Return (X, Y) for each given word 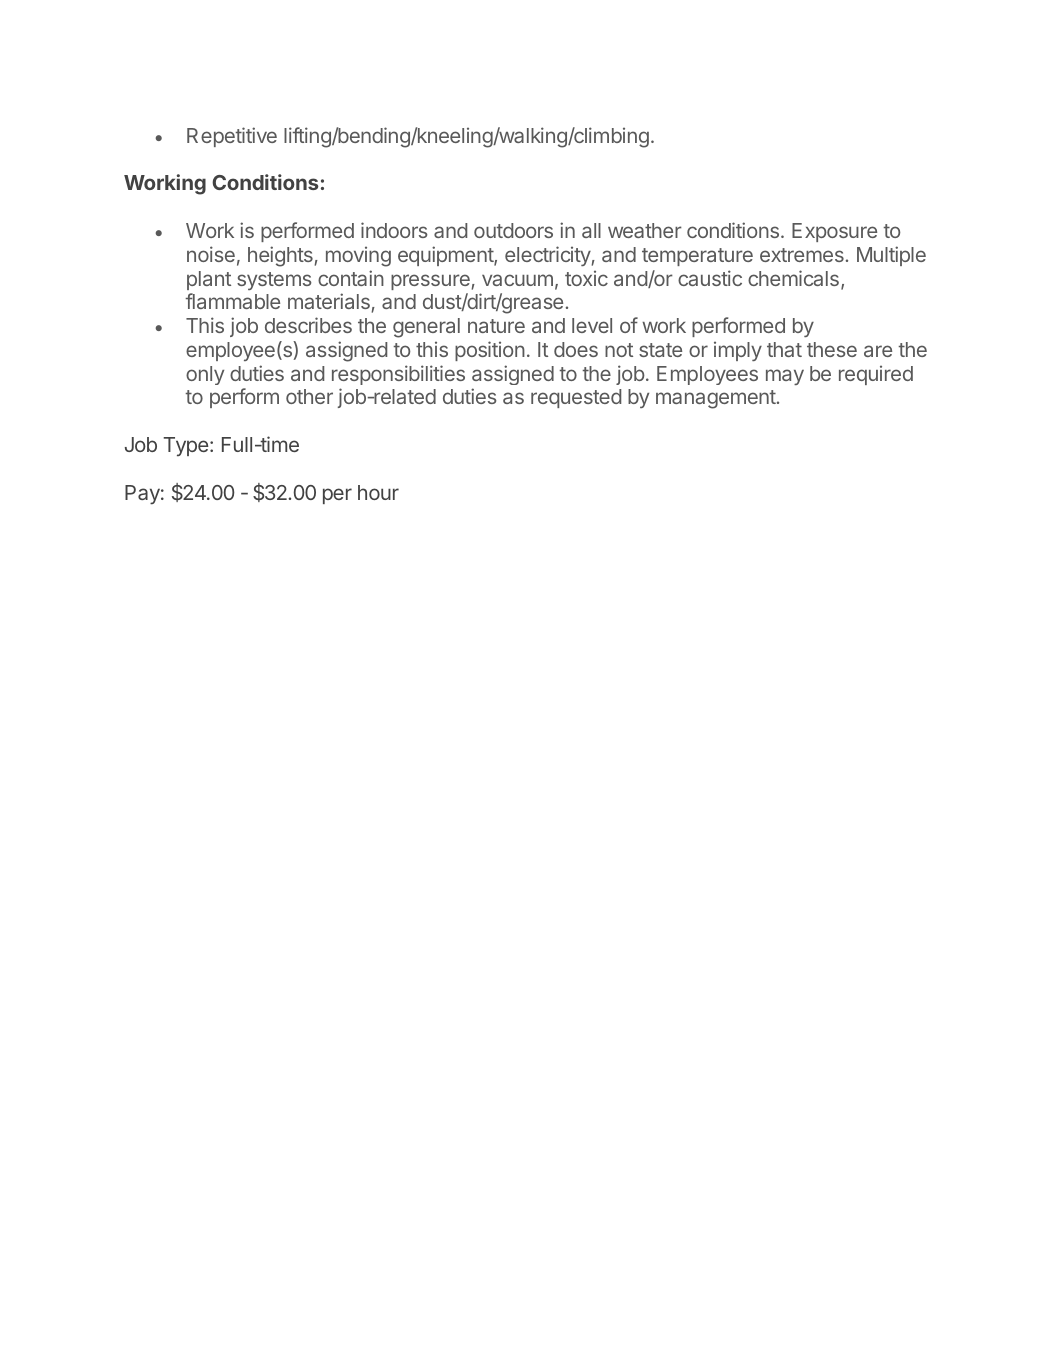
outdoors (513, 230)
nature (496, 326)
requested (576, 398)
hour (378, 492)
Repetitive (232, 137)
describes (308, 325)
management (716, 399)
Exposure (834, 232)
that (784, 349)
